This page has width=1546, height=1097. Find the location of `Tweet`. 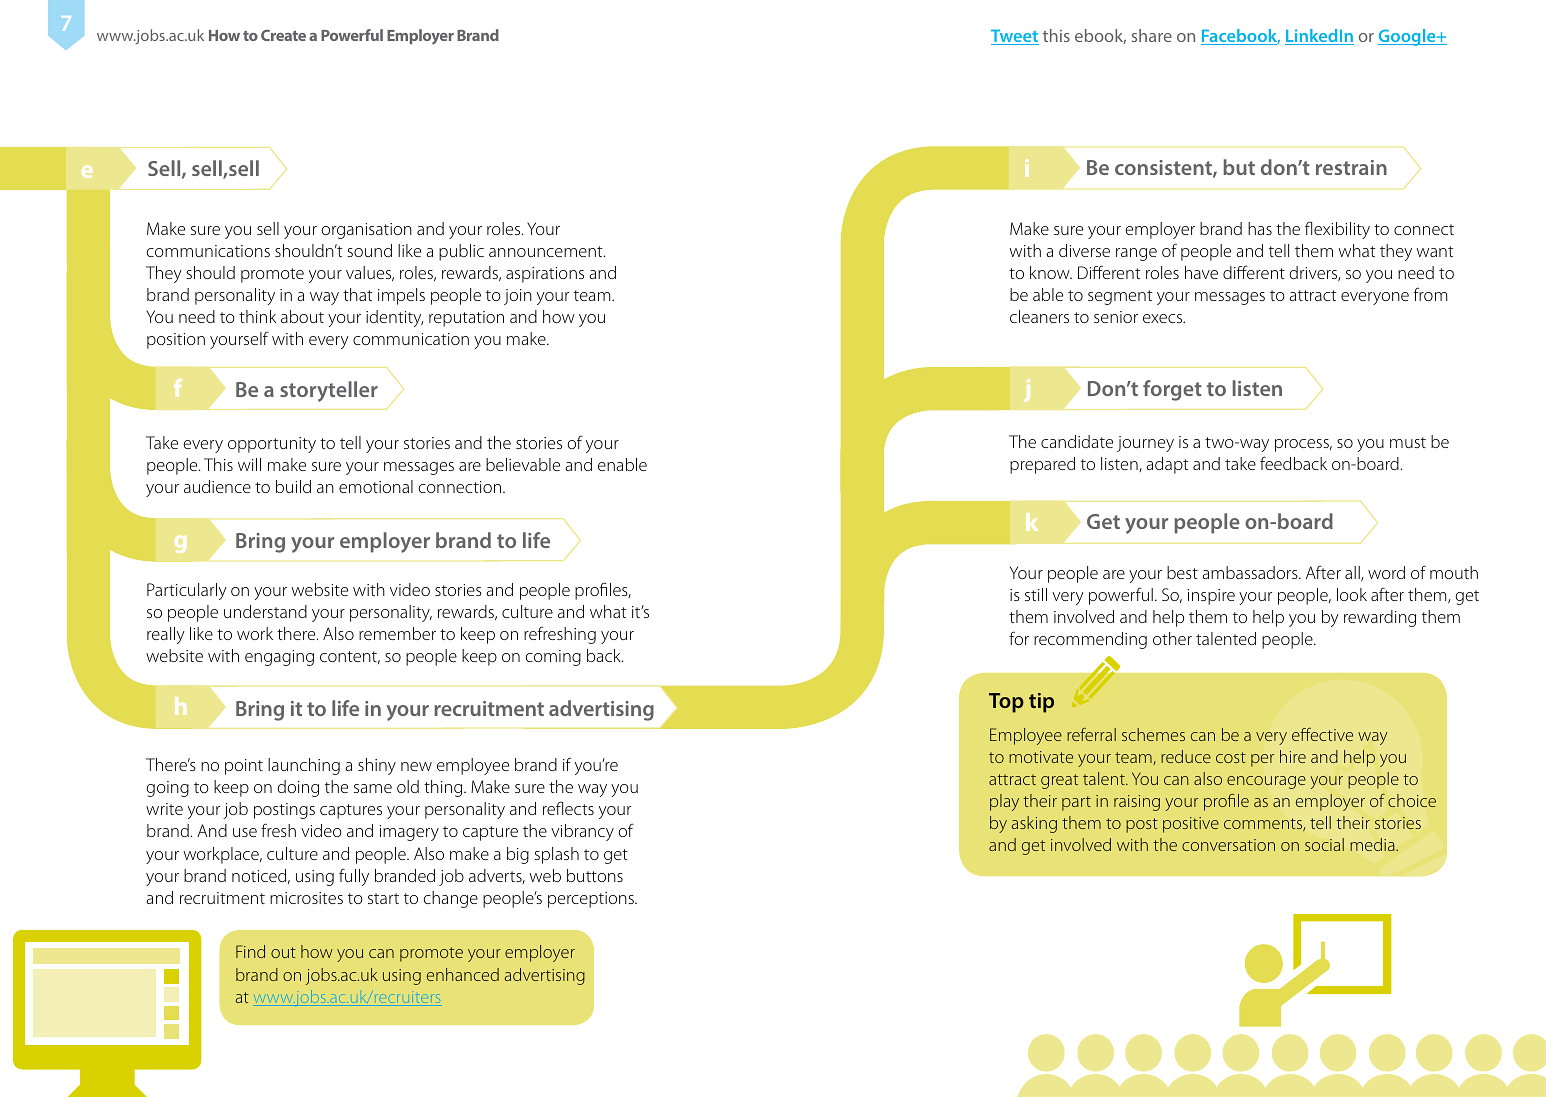

Tweet is located at coordinates (1015, 37).
